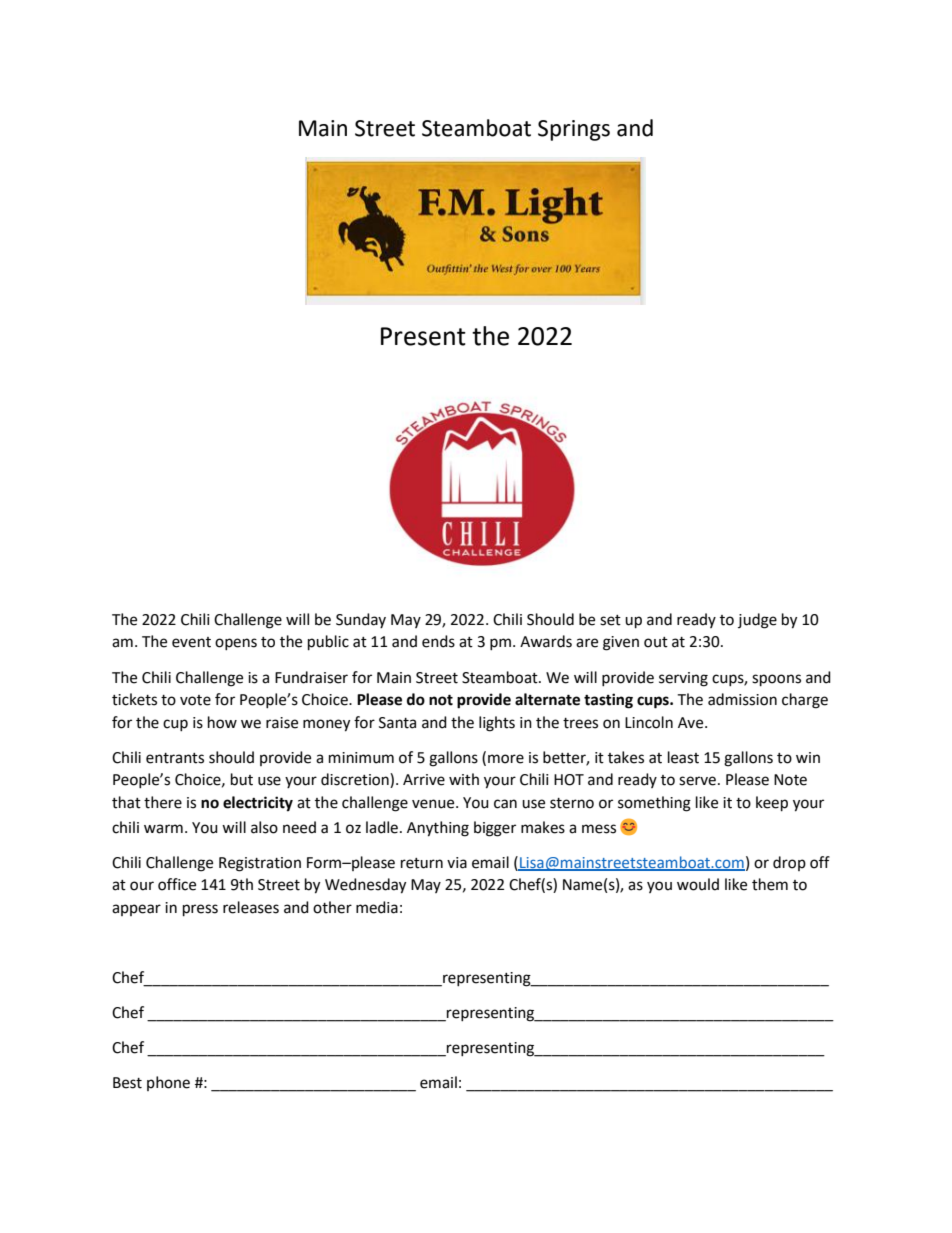 The height and width of the page is (1233, 952). I want to click on out, so click(656, 642).
